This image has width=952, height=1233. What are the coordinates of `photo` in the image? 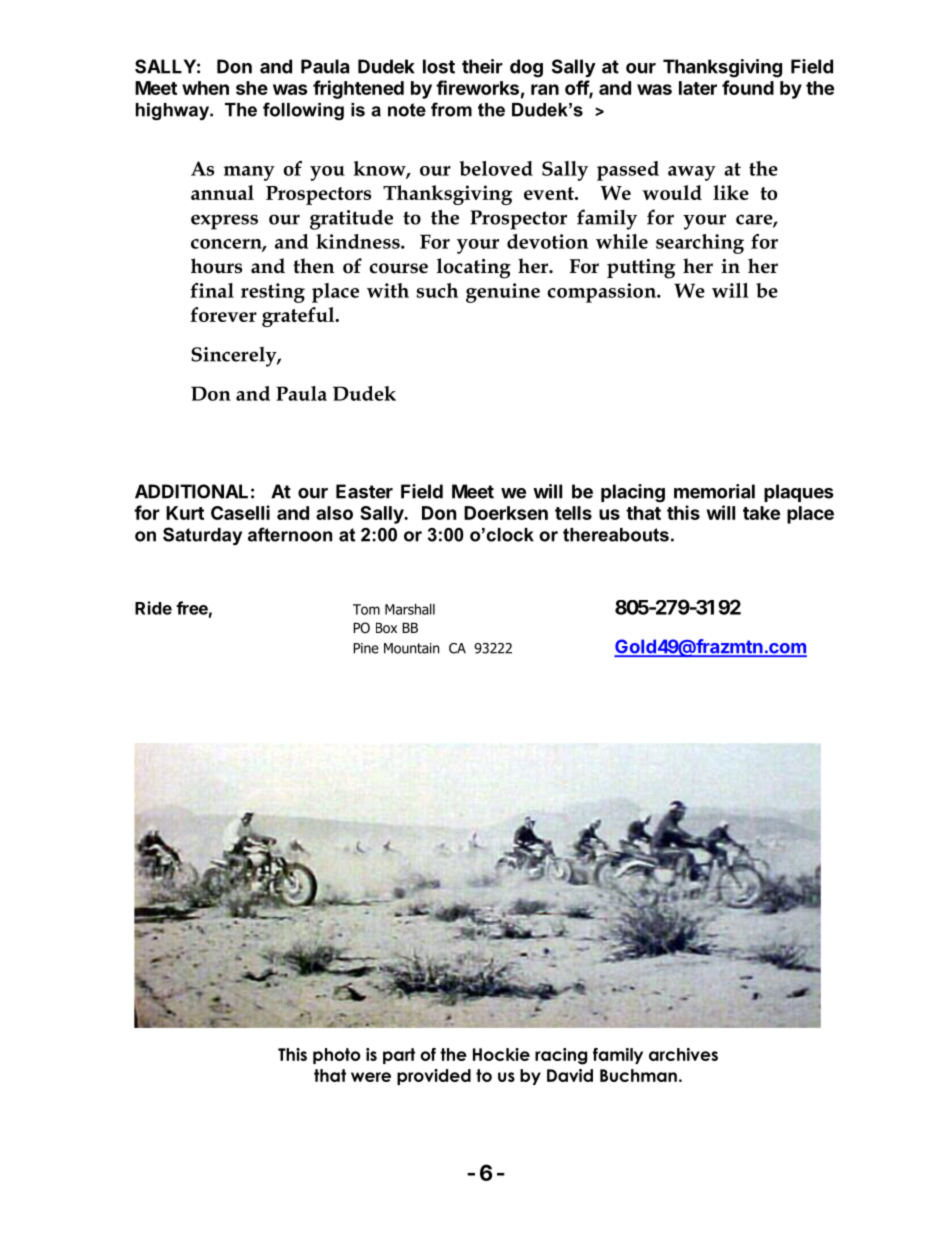 It's located at (337, 1056).
